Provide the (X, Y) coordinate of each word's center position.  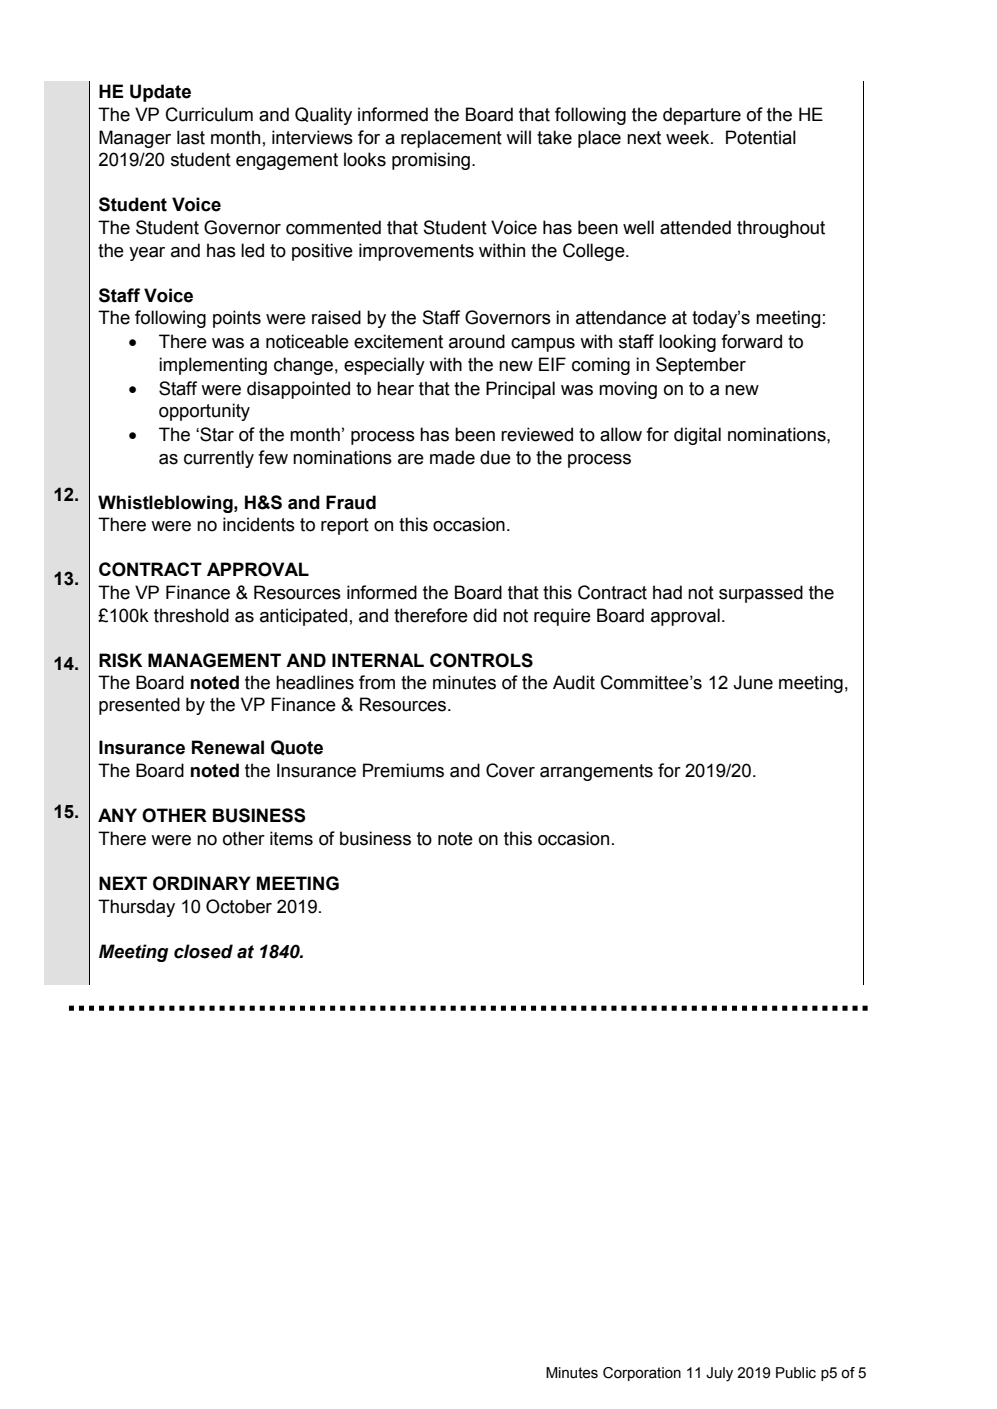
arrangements (596, 772)
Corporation (642, 1374)
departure (702, 116)
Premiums (403, 770)
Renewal (228, 747)
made (452, 457)
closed (203, 951)
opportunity (204, 412)
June (753, 682)
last (191, 137)
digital (697, 436)
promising (431, 161)
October (239, 906)
